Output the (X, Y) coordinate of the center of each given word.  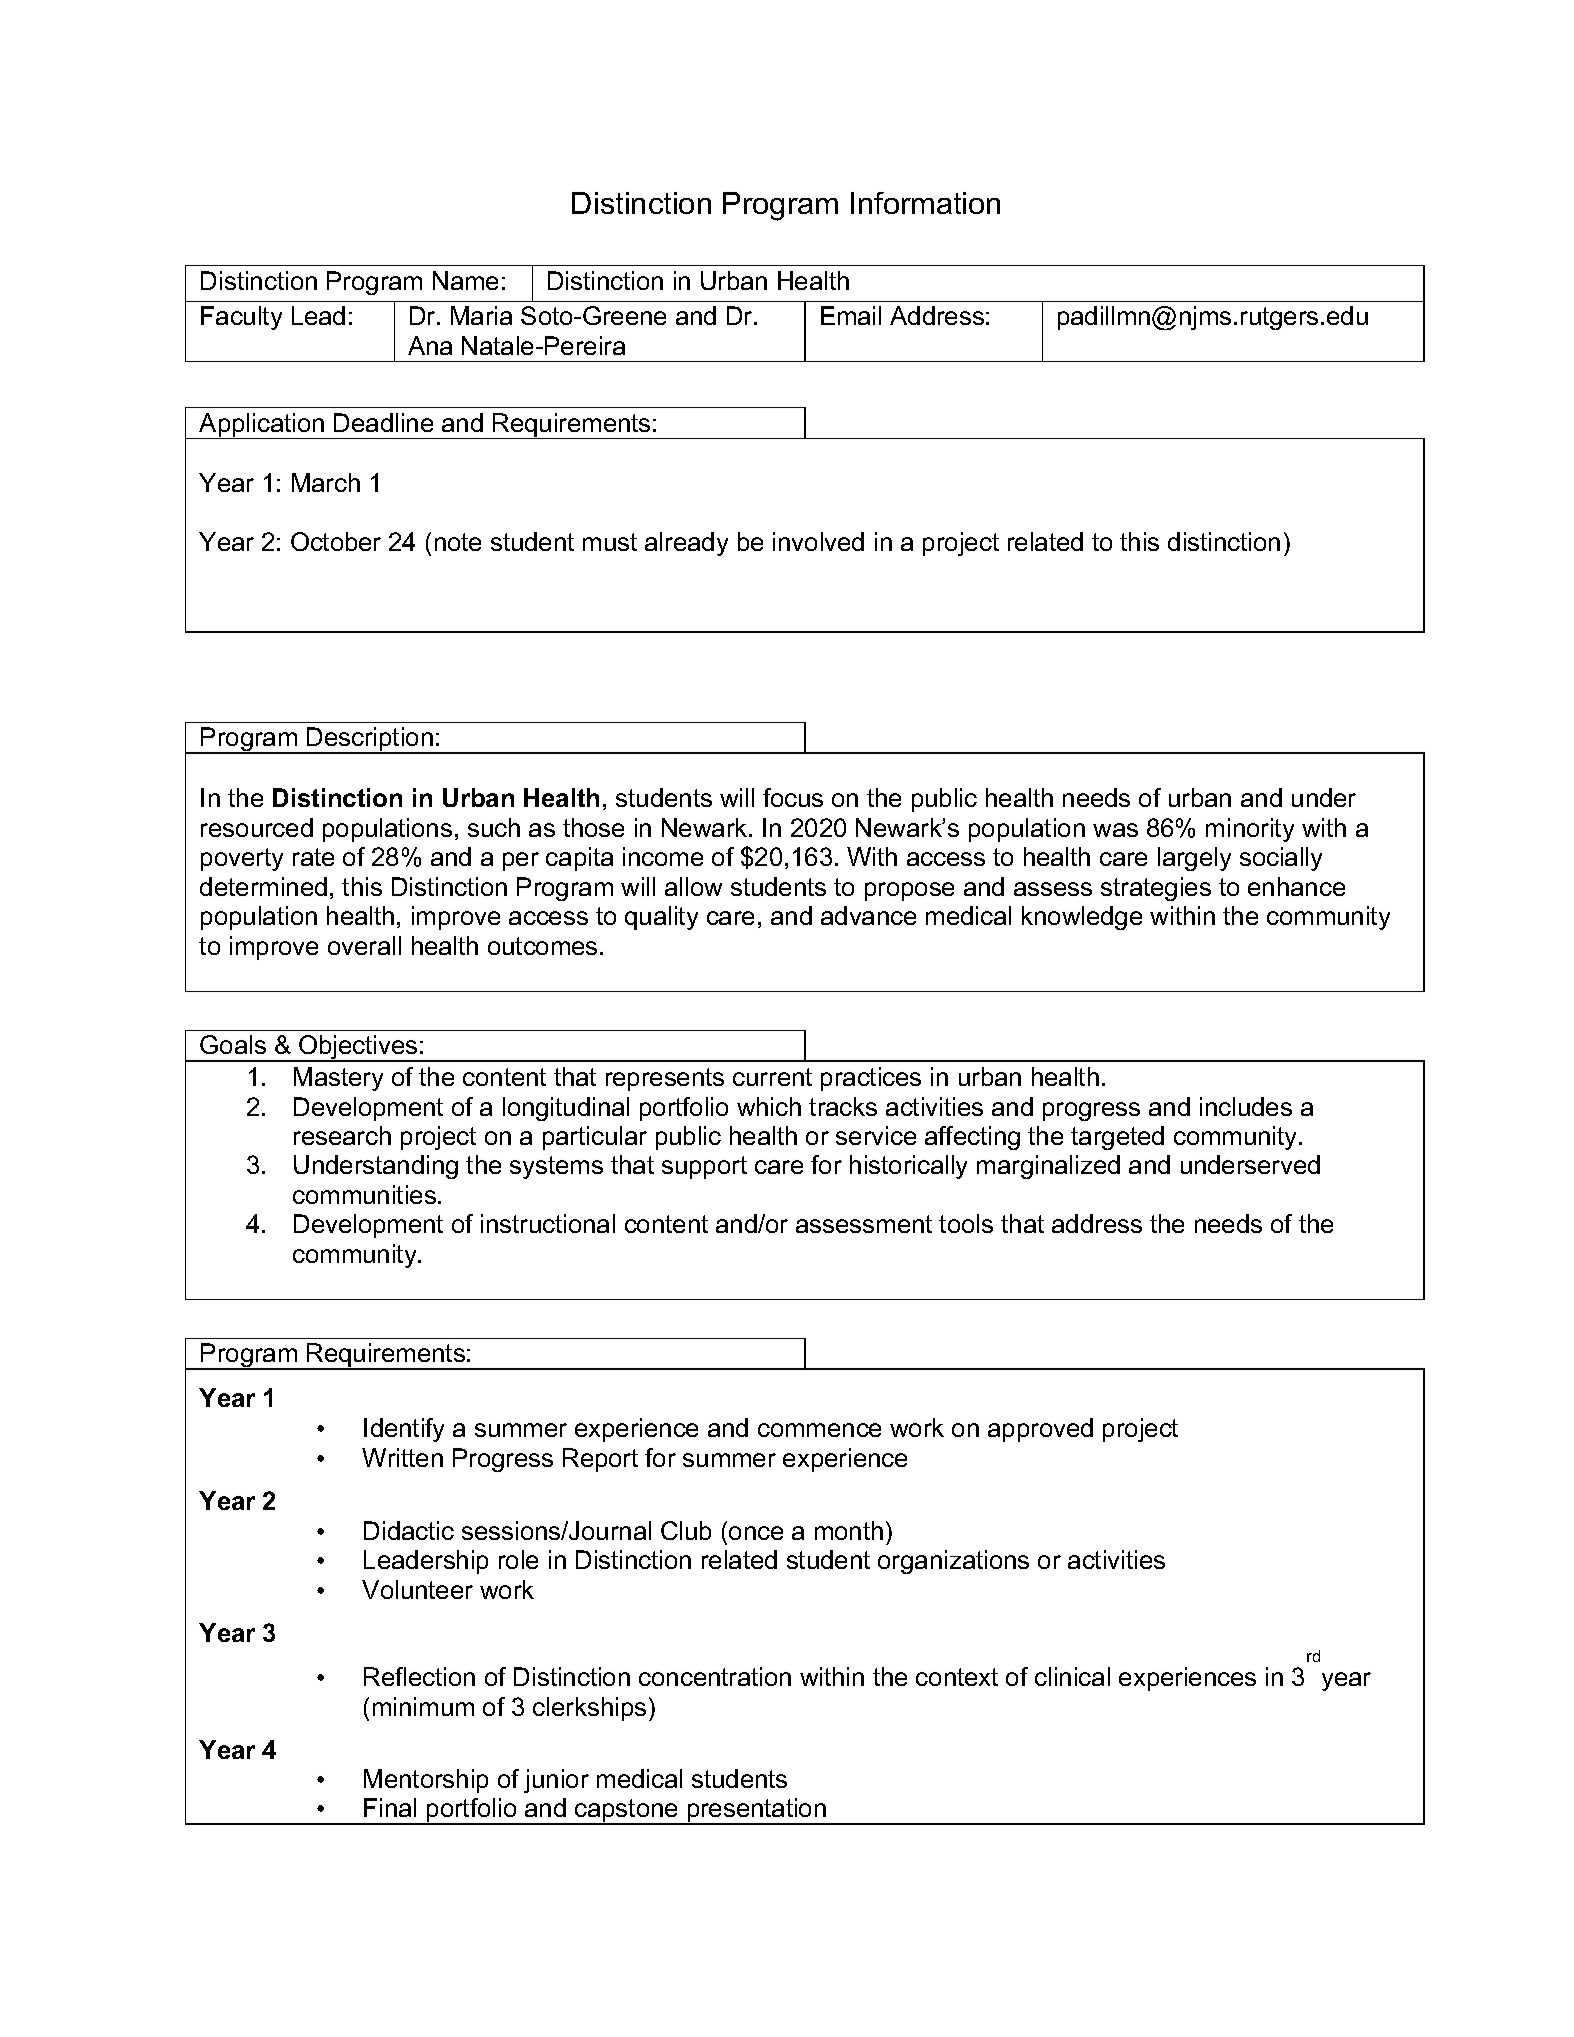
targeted (1117, 1138)
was (1115, 830)
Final (390, 1807)
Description (370, 740)
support (704, 1167)
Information (925, 203)
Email (851, 315)
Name (465, 280)
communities (364, 1194)
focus (793, 797)
